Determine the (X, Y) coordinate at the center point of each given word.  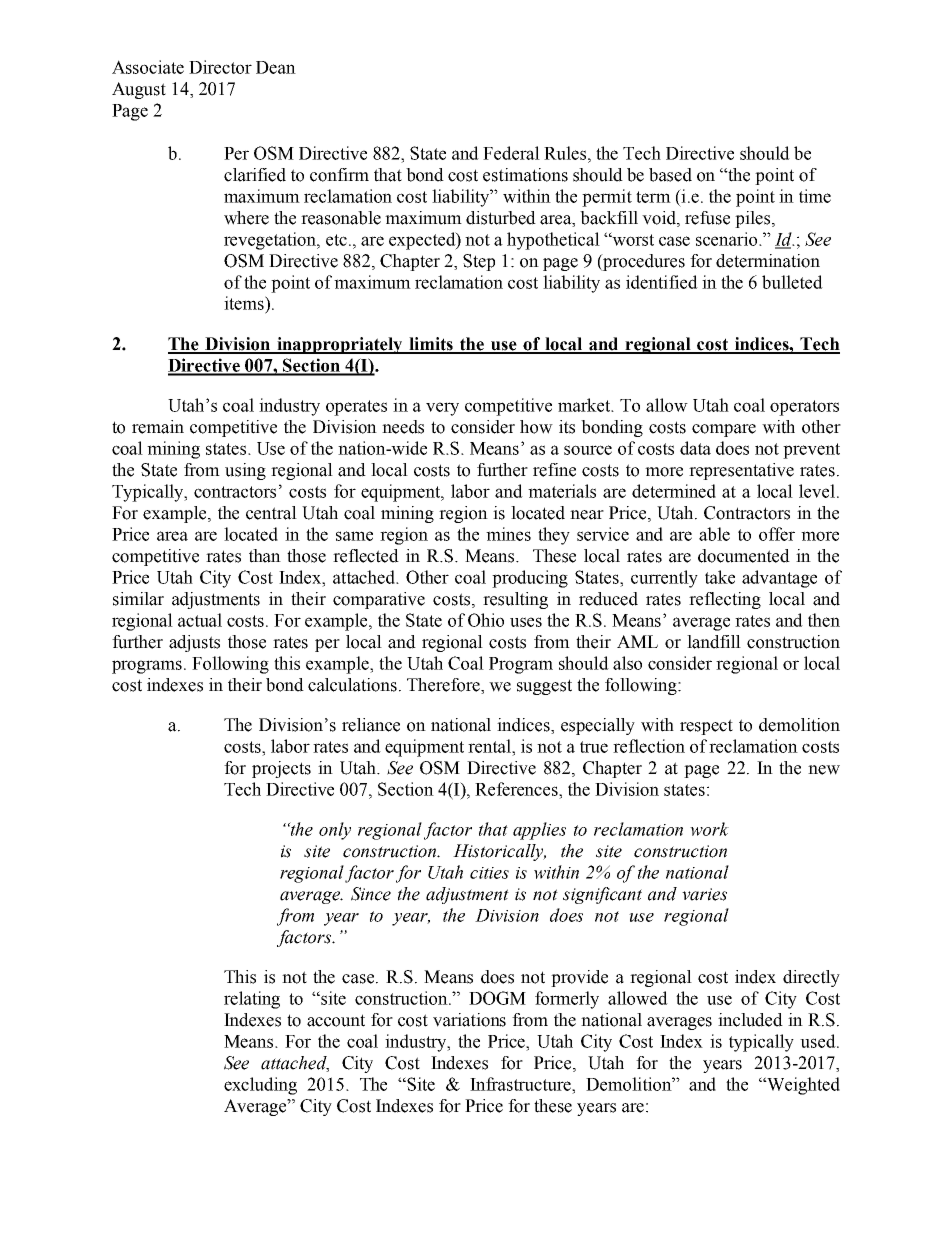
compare (724, 430)
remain (158, 427)
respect (706, 727)
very (442, 409)
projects (281, 769)
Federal (511, 153)
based (670, 175)
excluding (260, 1086)
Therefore (444, 685)
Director (220, 67)
